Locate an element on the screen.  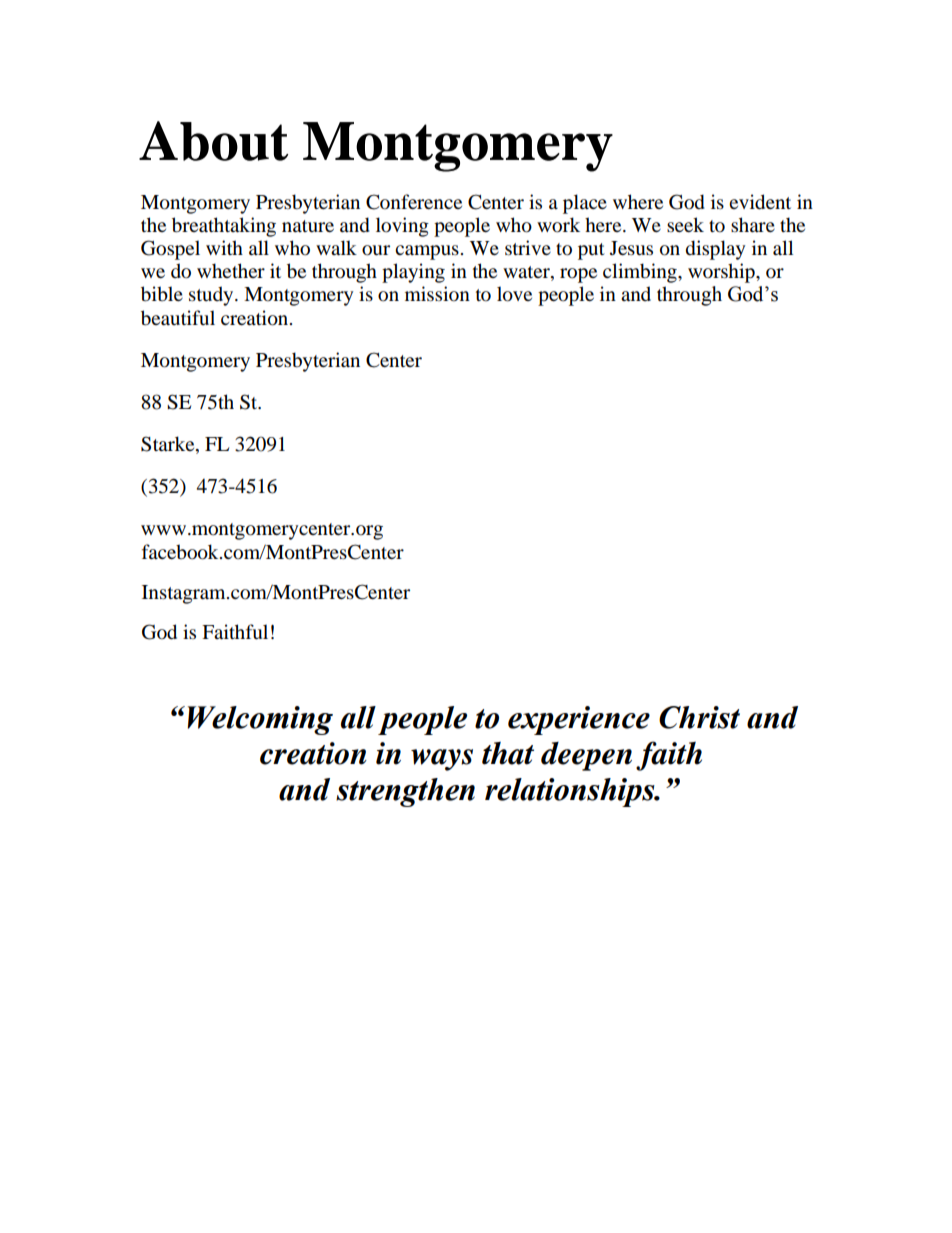
Welcoming is located at coordinates (260, 720).
